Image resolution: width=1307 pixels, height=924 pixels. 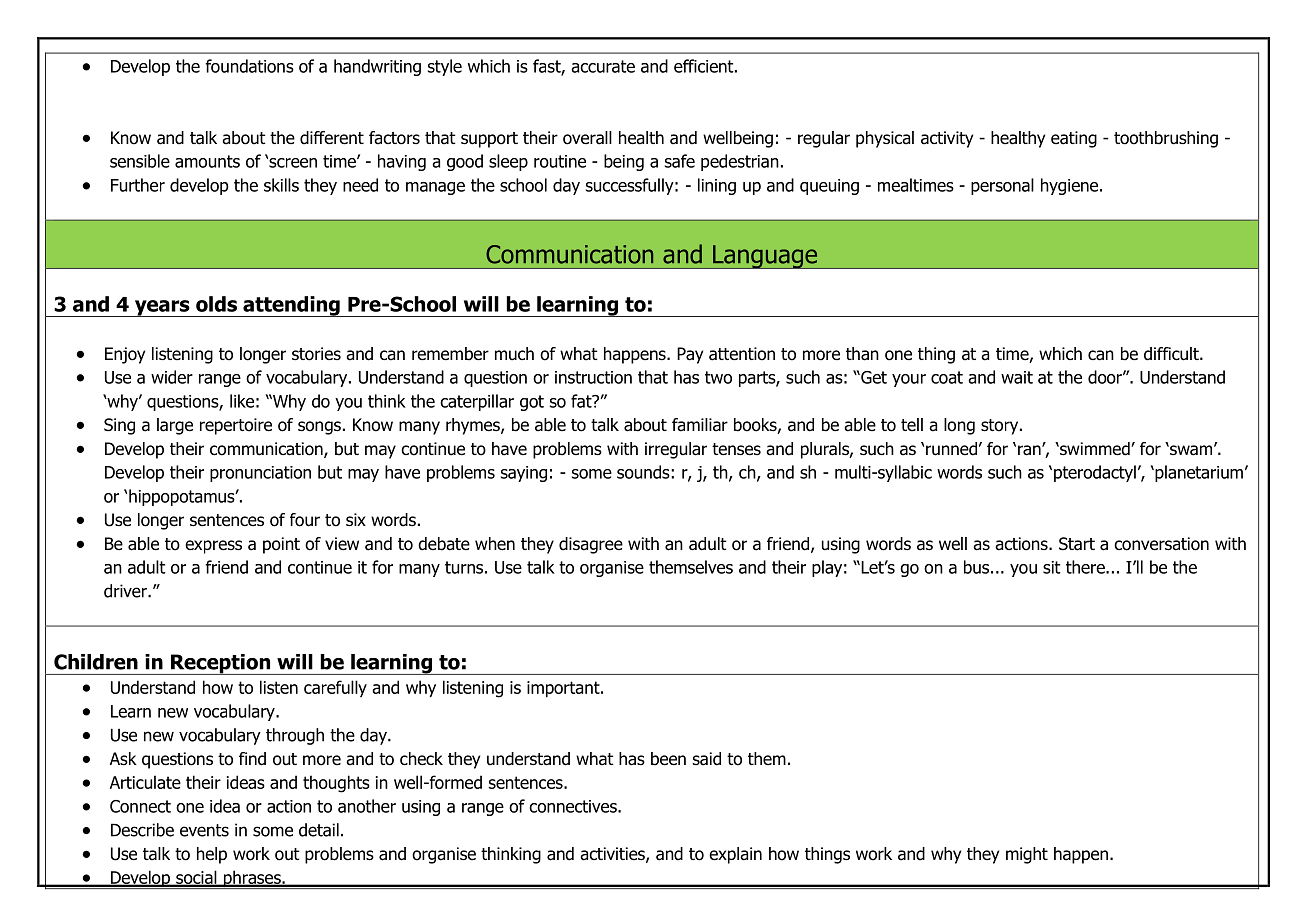 I want to click on eating, so click(x=1074, y=139).
